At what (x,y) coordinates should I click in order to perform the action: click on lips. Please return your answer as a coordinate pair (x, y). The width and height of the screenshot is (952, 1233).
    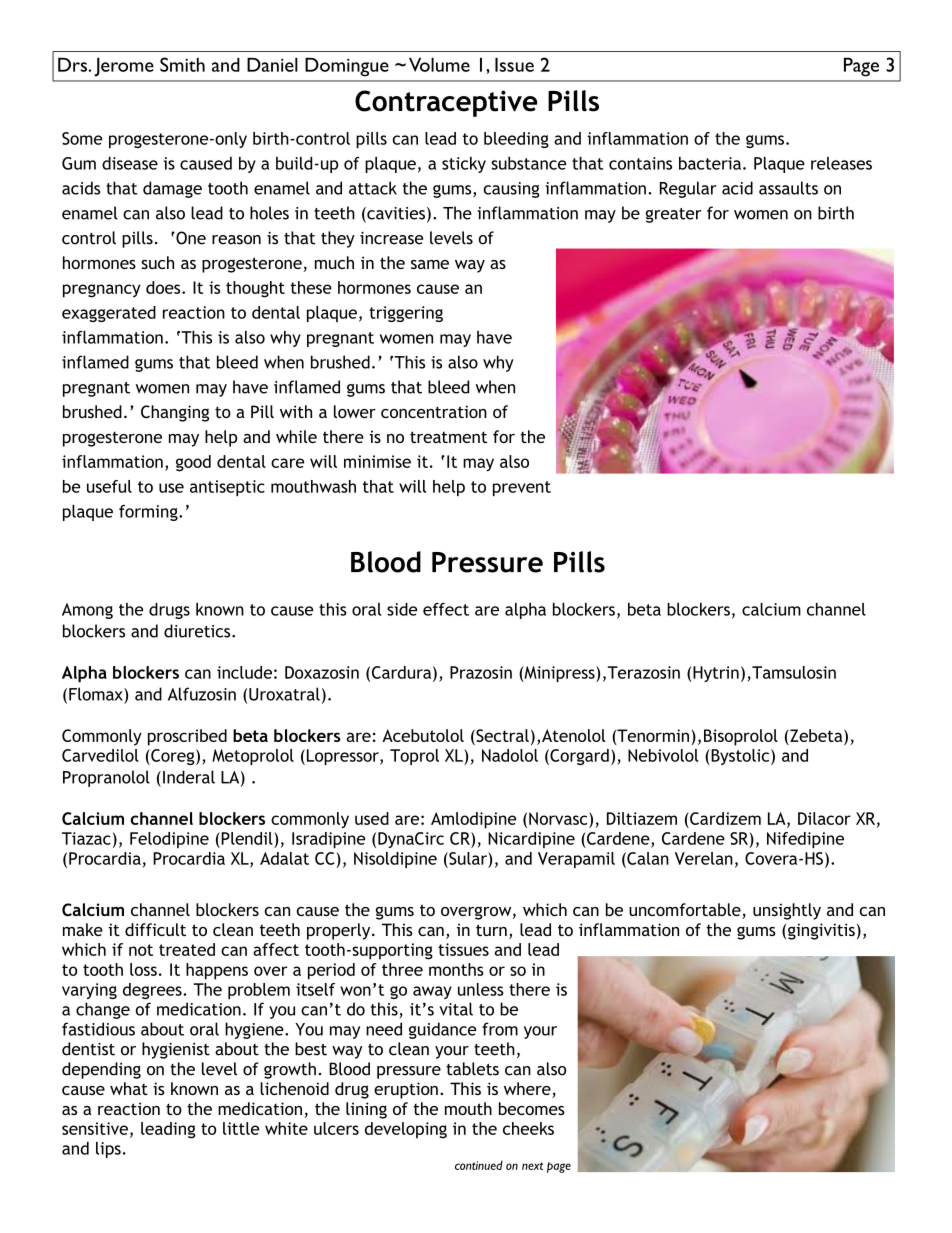
    Looking at the image, I should click on (108, 1150).
